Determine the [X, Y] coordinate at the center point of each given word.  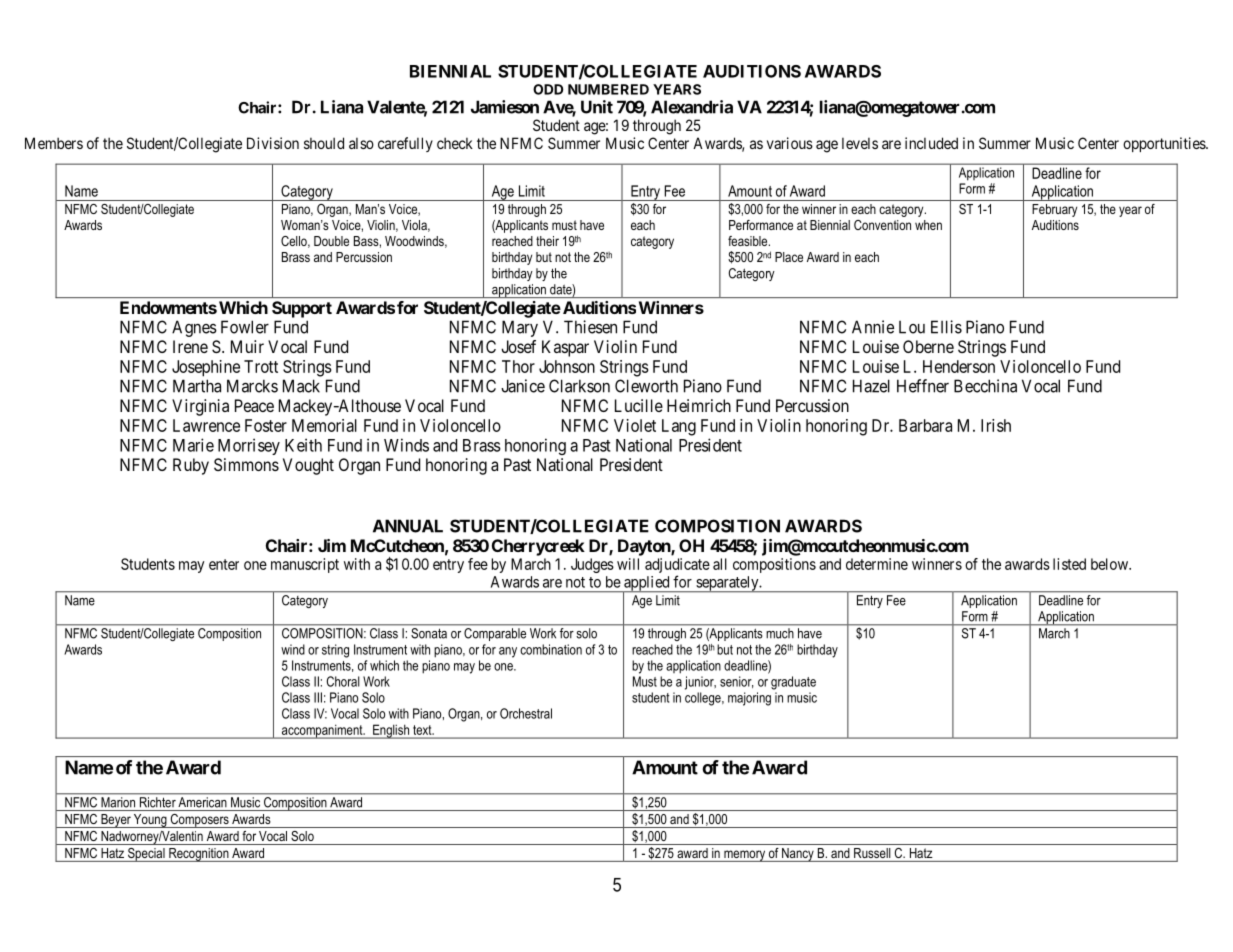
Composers [199, 821]
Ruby [191, 466]
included [931, 143]
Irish [996, 425]
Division [273, 143]
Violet [635, 425]
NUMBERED [608, 89]
